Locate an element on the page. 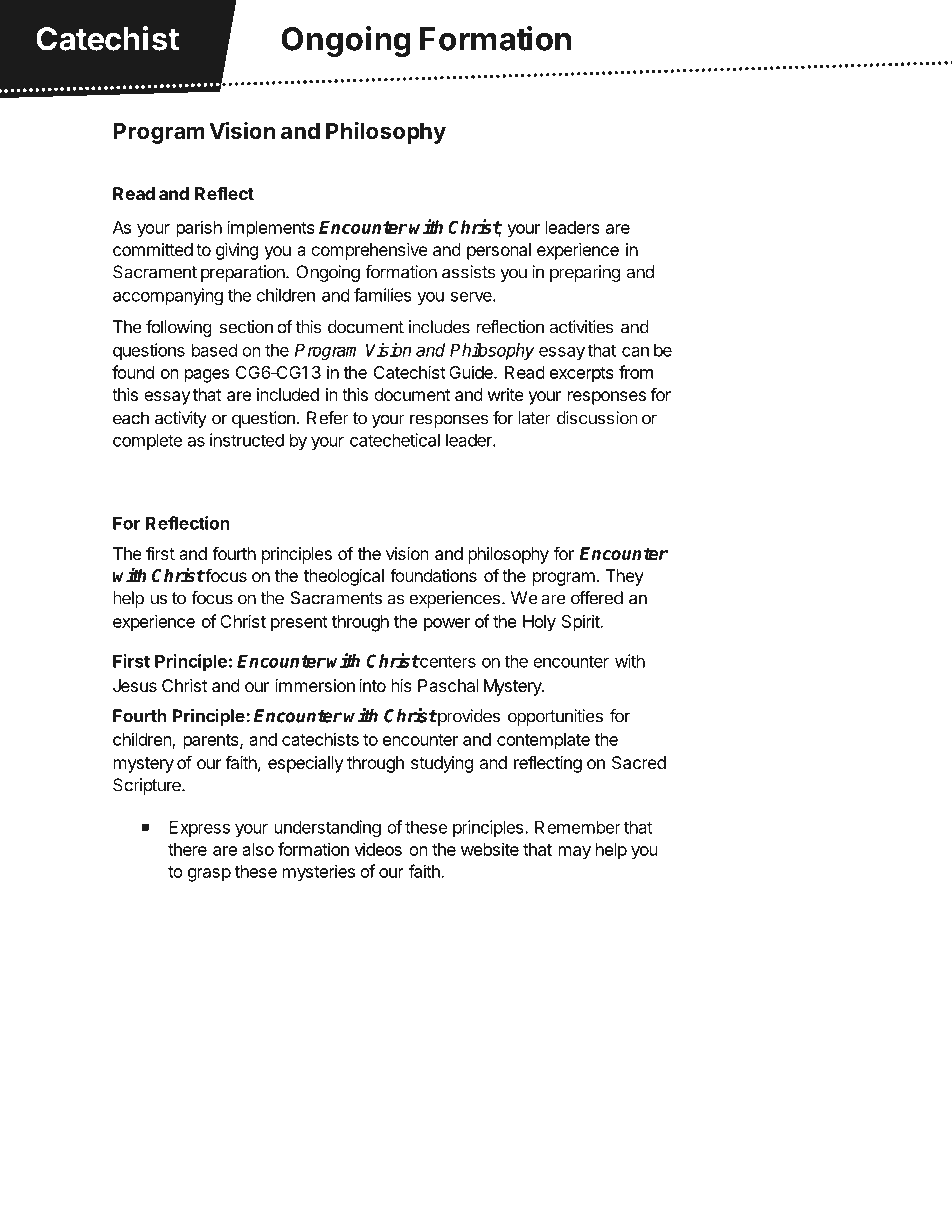 This page has width=952, height=1232. discussion is located at coordinates (597, 418).
